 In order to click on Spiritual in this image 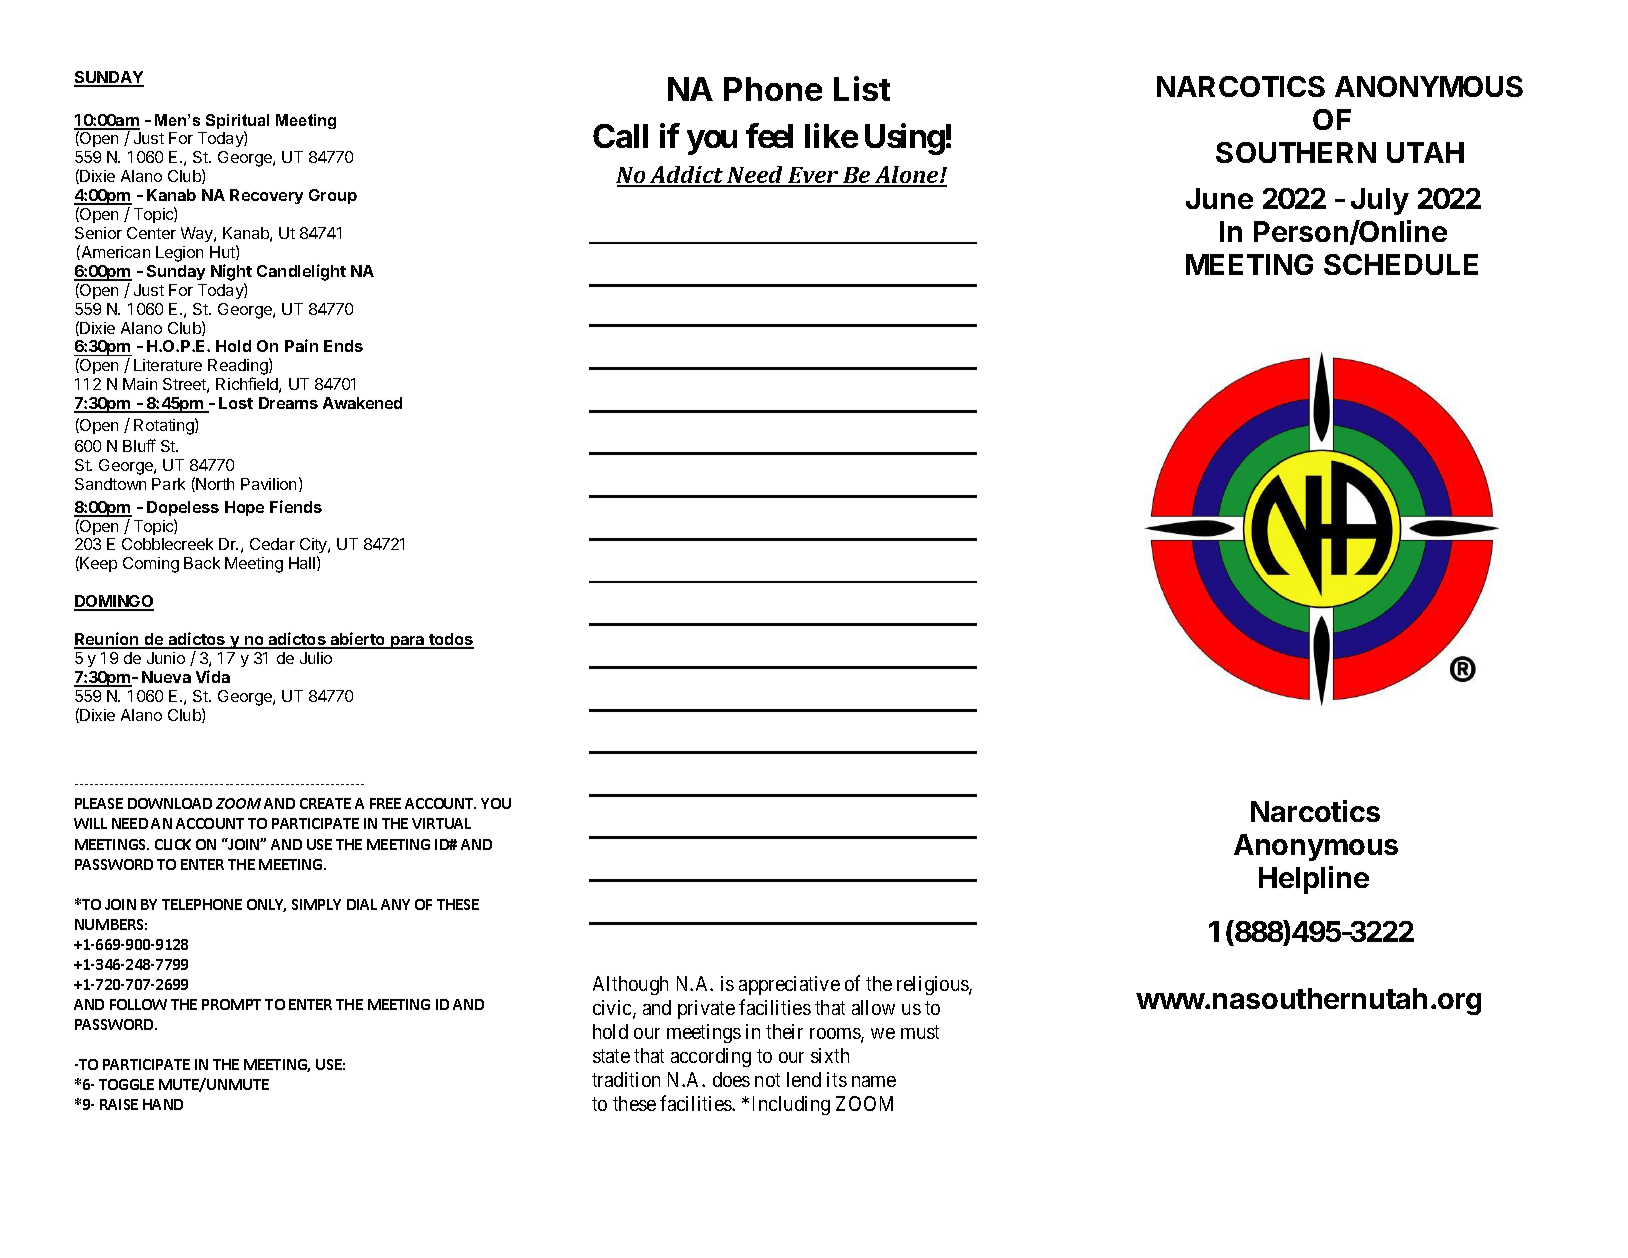, I will do `click(237, 123)`.
